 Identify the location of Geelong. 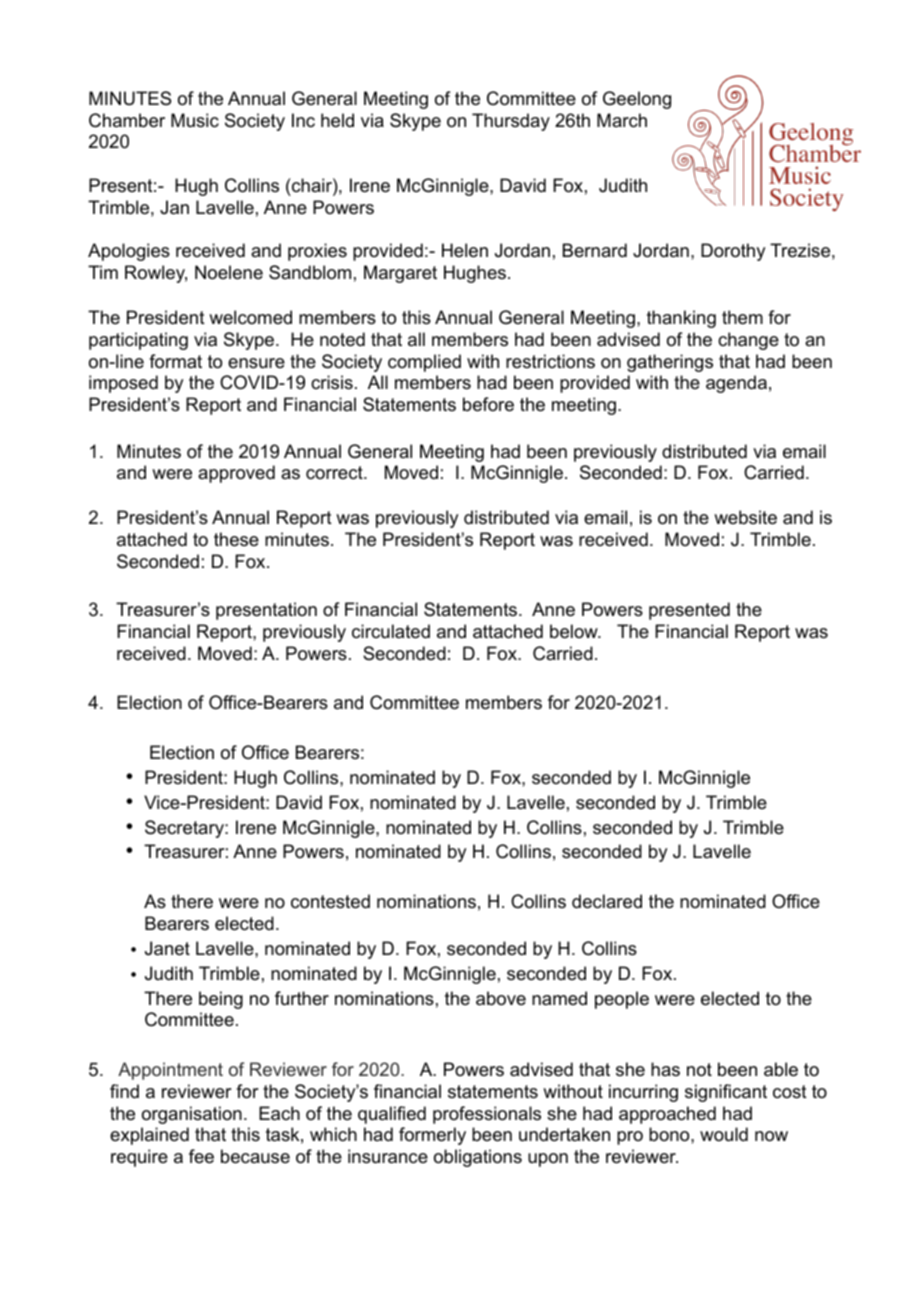
(637, 100).
